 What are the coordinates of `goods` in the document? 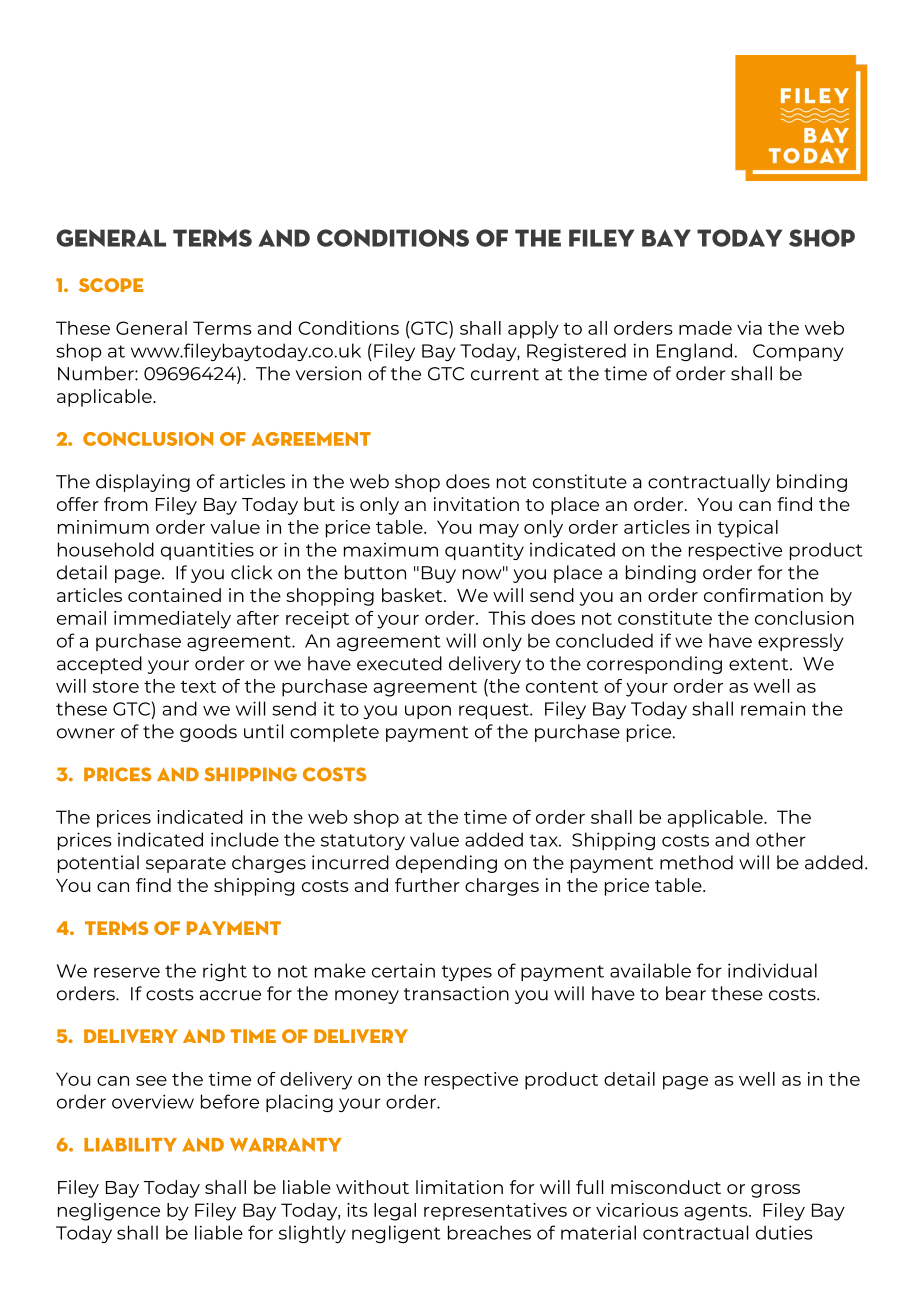 It's located at (208, 733).
